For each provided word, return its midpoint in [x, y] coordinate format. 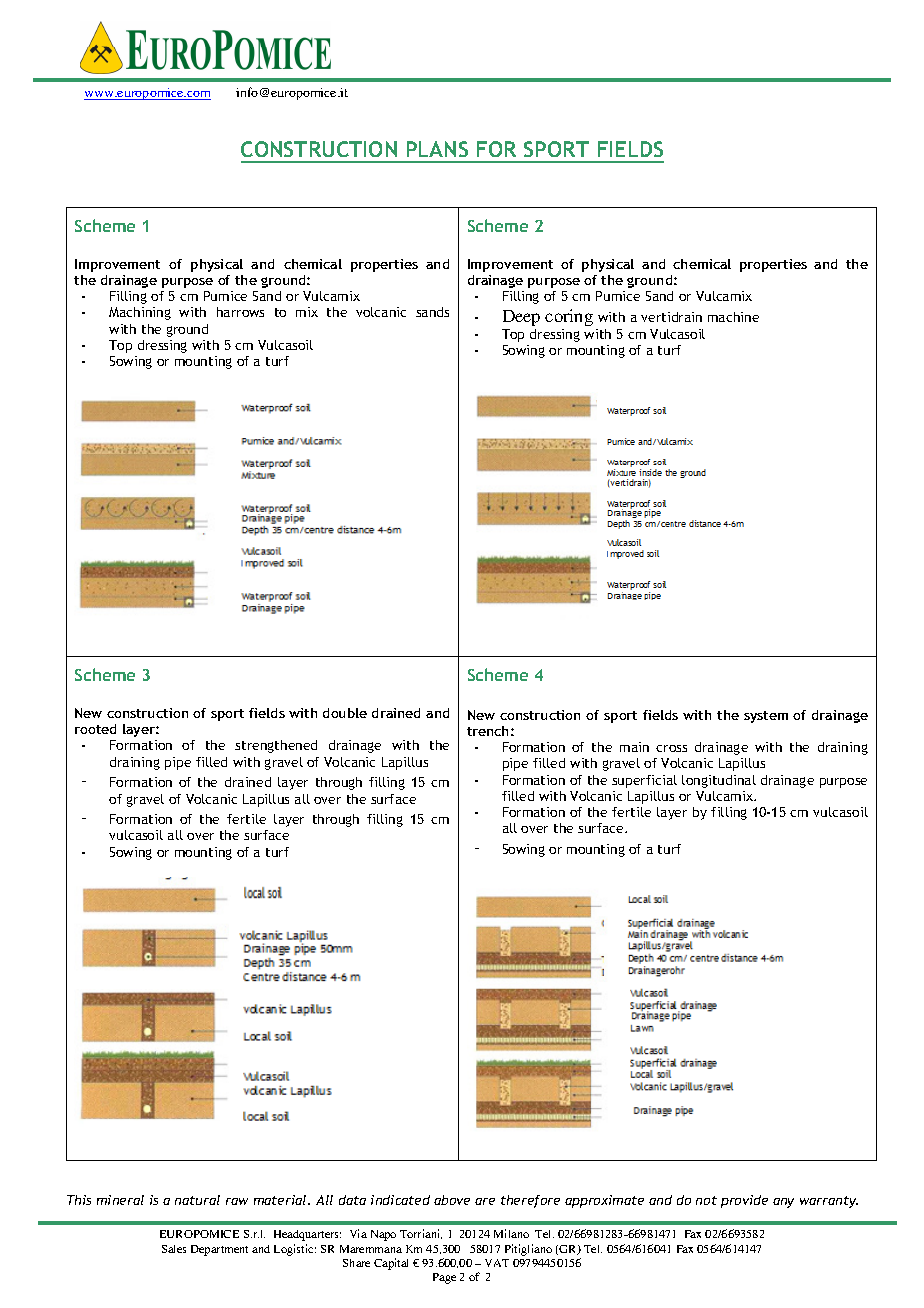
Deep [521, 318]
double [345, 713]
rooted [95, 729]
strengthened [276, 746]
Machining [140, 313]
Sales [174, 1249]
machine [733, 317]
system [766, 717]
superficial [644, 781]
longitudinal [719, 781]
